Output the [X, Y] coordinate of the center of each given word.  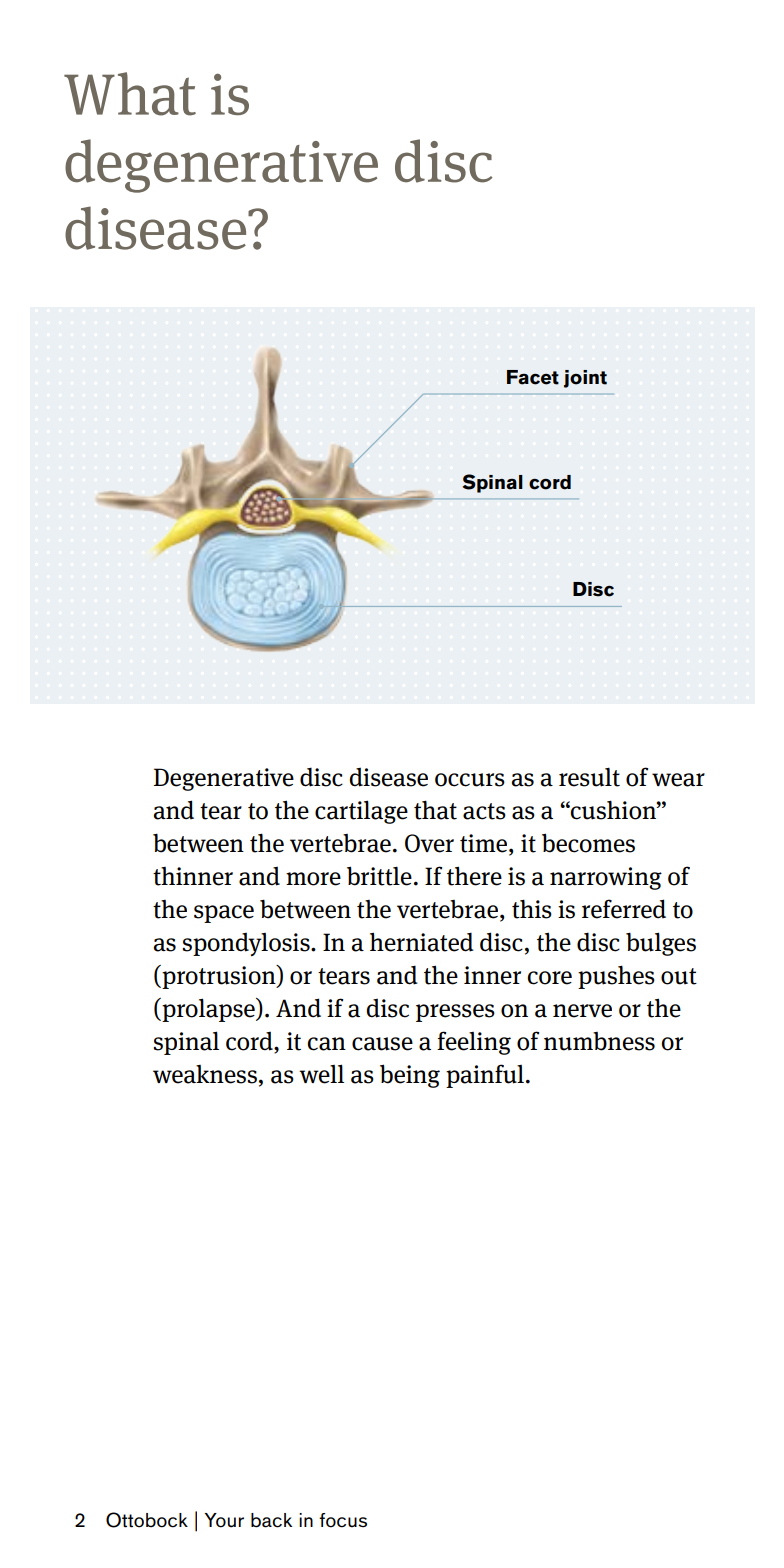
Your [224, 1520]
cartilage [361, 812]
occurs [470, 780]
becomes [588, 843]
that [435, 810]
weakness [205, 1074]
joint [585, 379]
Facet [533, 377]
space [224, 914]
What [130, 94]
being [410, 1076]
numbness [599, 1041]
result [589, 777]
